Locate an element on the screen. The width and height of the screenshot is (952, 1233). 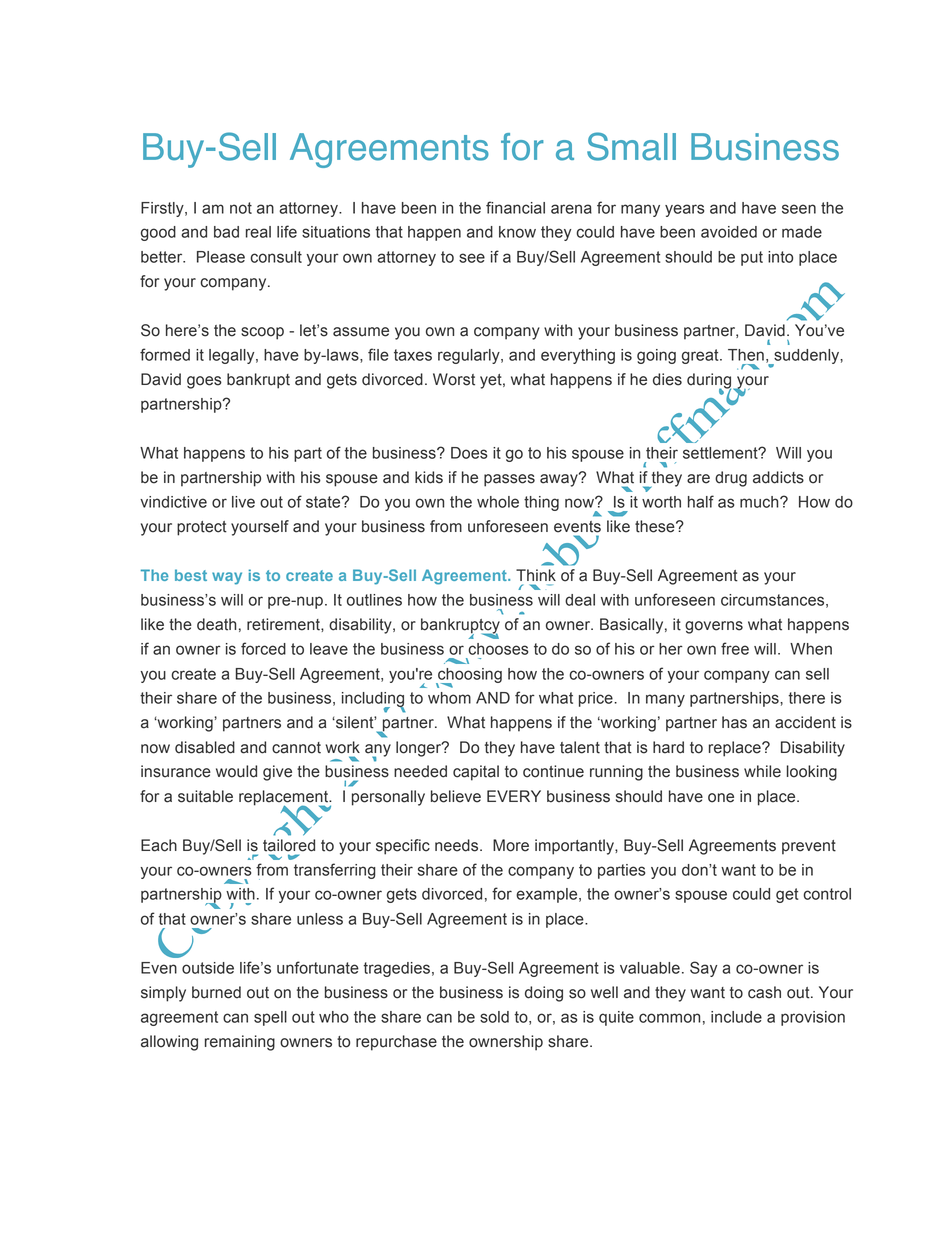
Does is located at coordinates (469, 453).
